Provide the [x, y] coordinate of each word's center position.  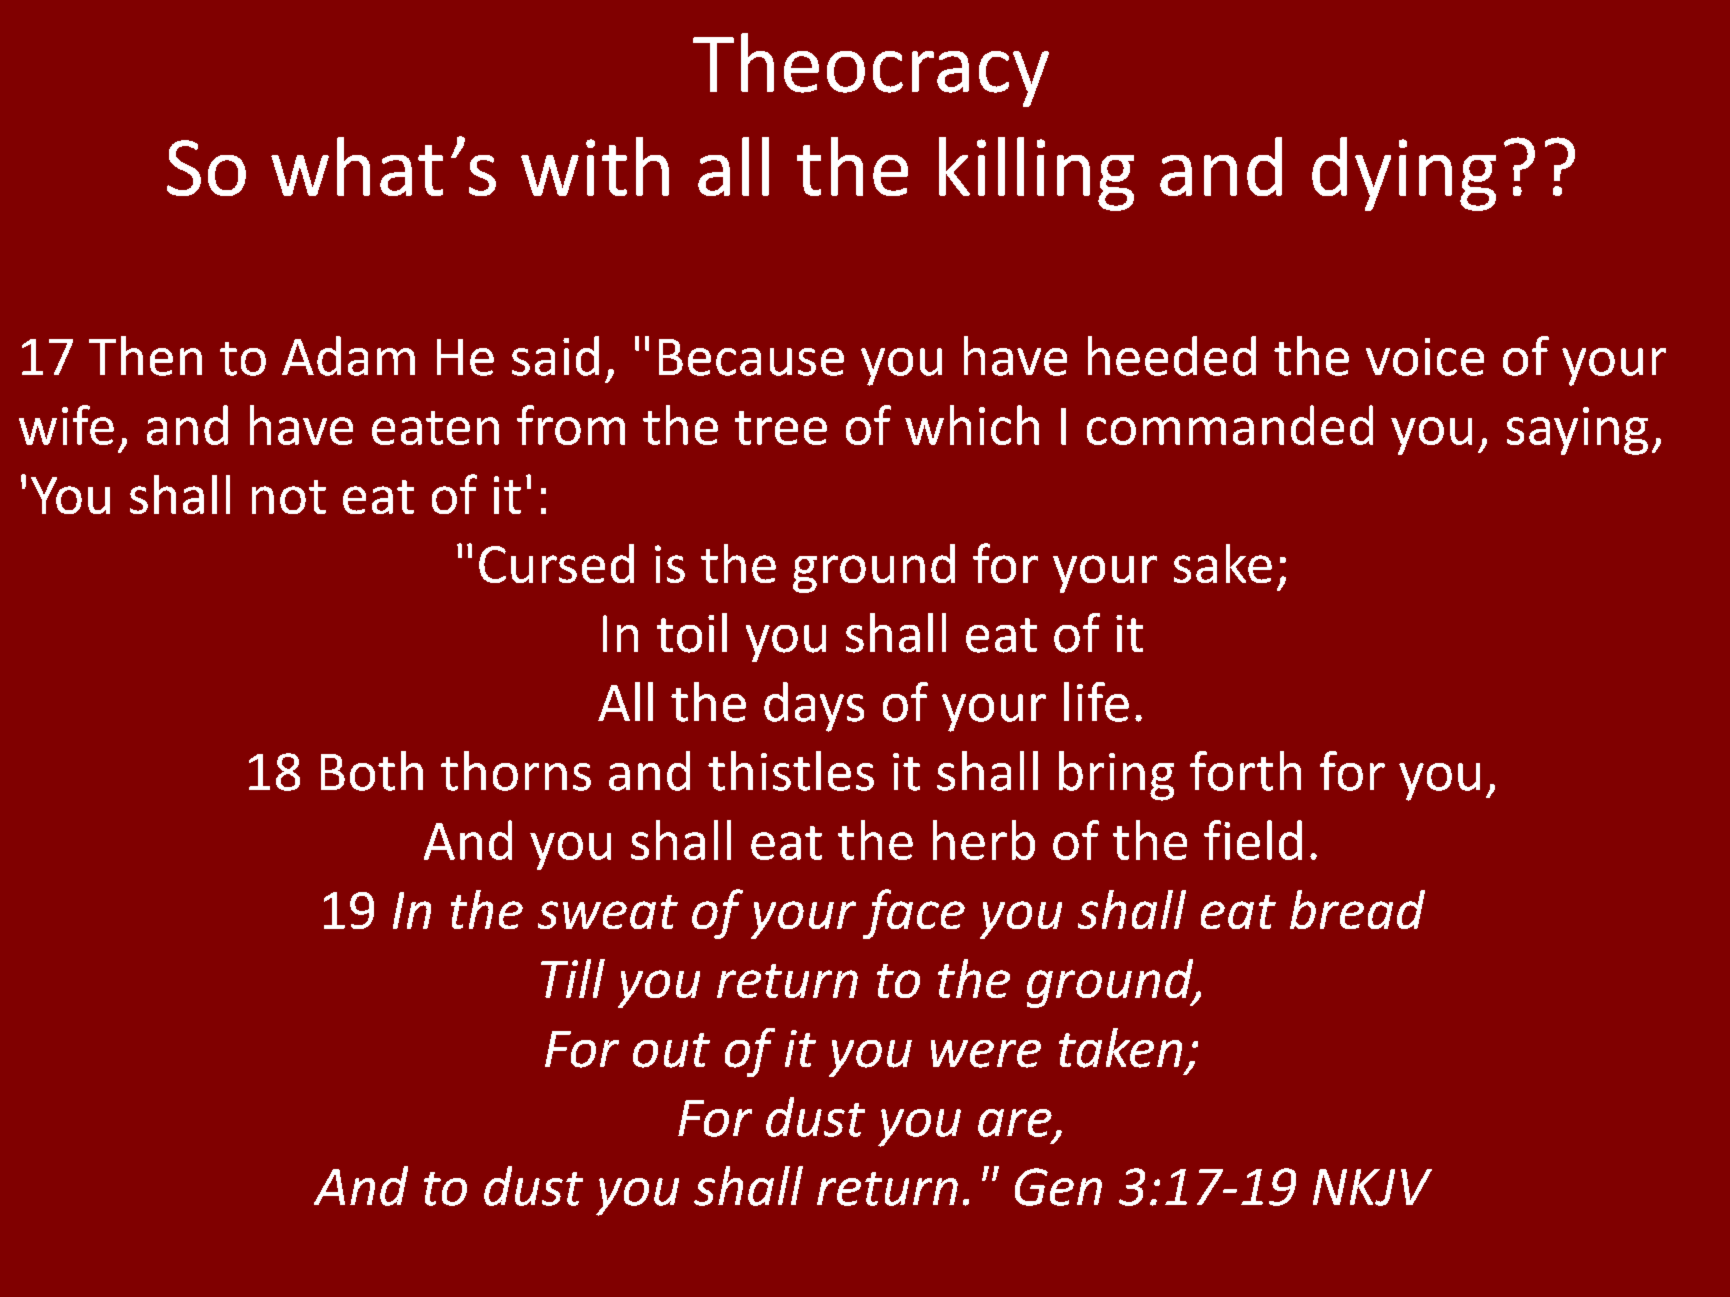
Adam [348, 356]
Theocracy [871, 70]
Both [372, 771]
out [671, 1050]
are [1015, 1123]
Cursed [556, 563]
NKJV [1372, 1187]
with [595, 166]
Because [751, 357]
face [914, 914]
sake [1223, 563]
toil [692, 633]
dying [1404, 174]
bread [1357, 909]
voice [1425, 357]
